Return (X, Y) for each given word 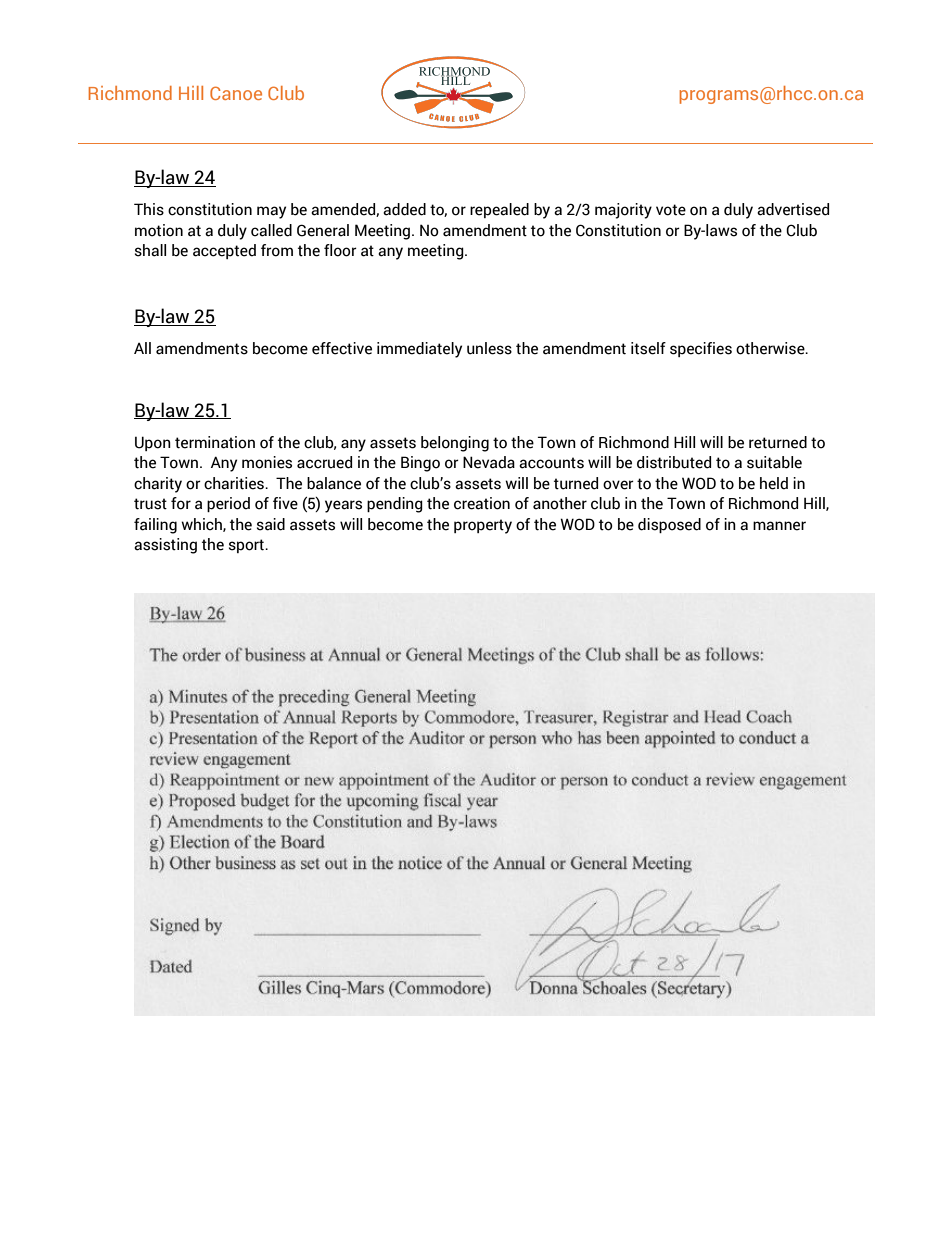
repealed (499, 210)
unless (489, 348)
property (483, 526)
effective (342, 348)
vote (671, 210)
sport (247, 546)
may (271, 212)
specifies (701, 349)
